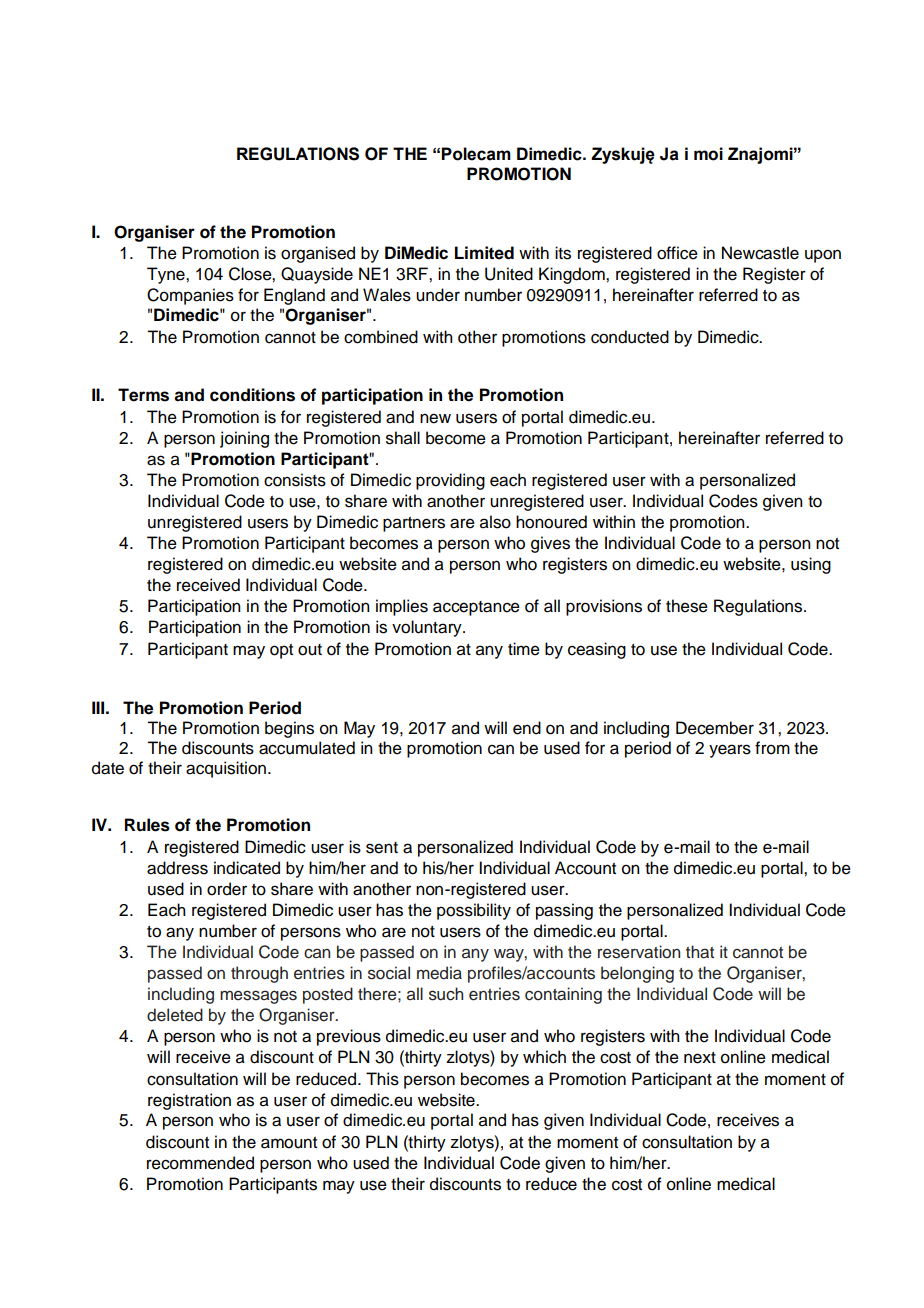  What do you see at coordinates (811, 565) in the image?
I see `using` at bounding box center [811, 565].
